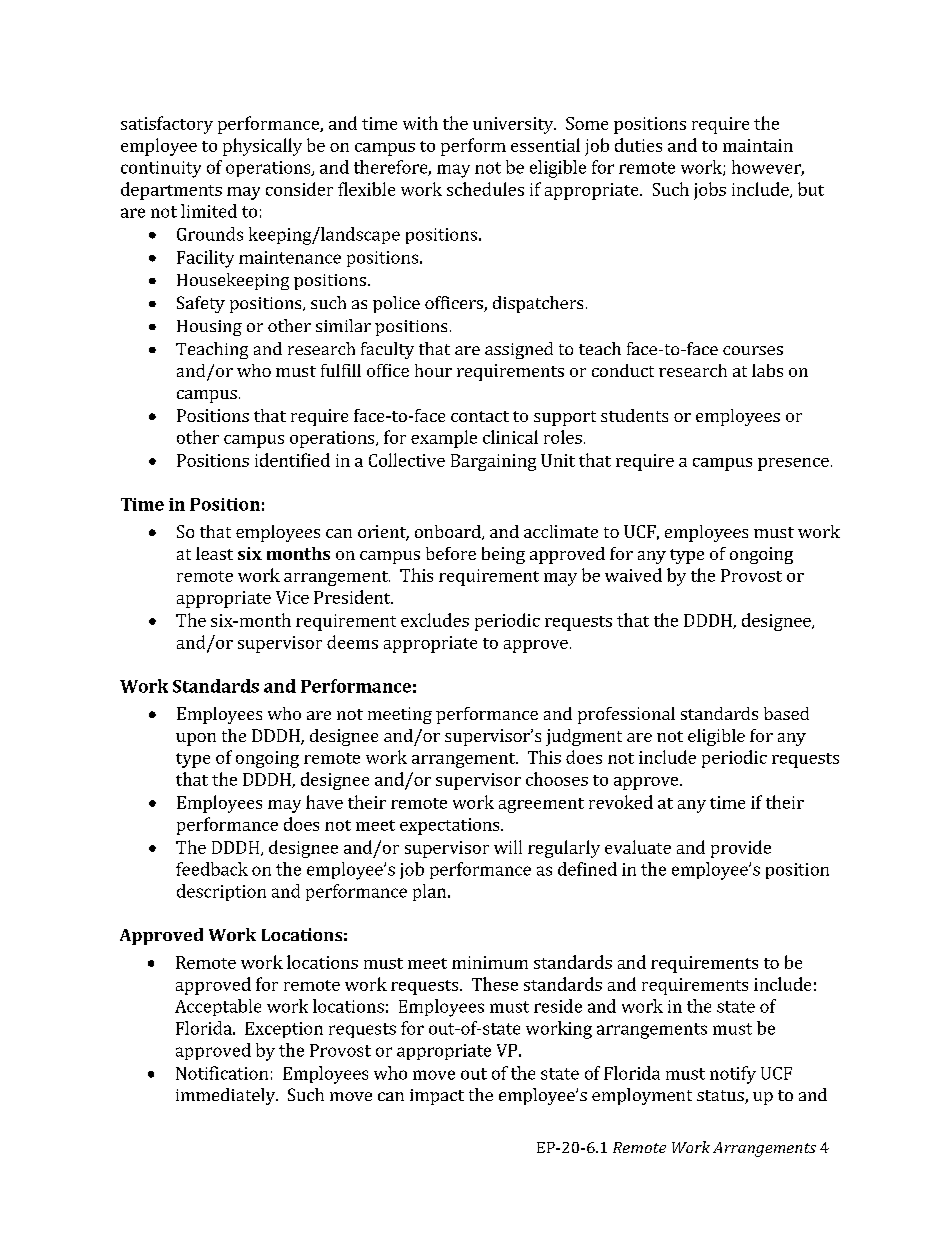  I want to click on chooses, so click(557, 779).
